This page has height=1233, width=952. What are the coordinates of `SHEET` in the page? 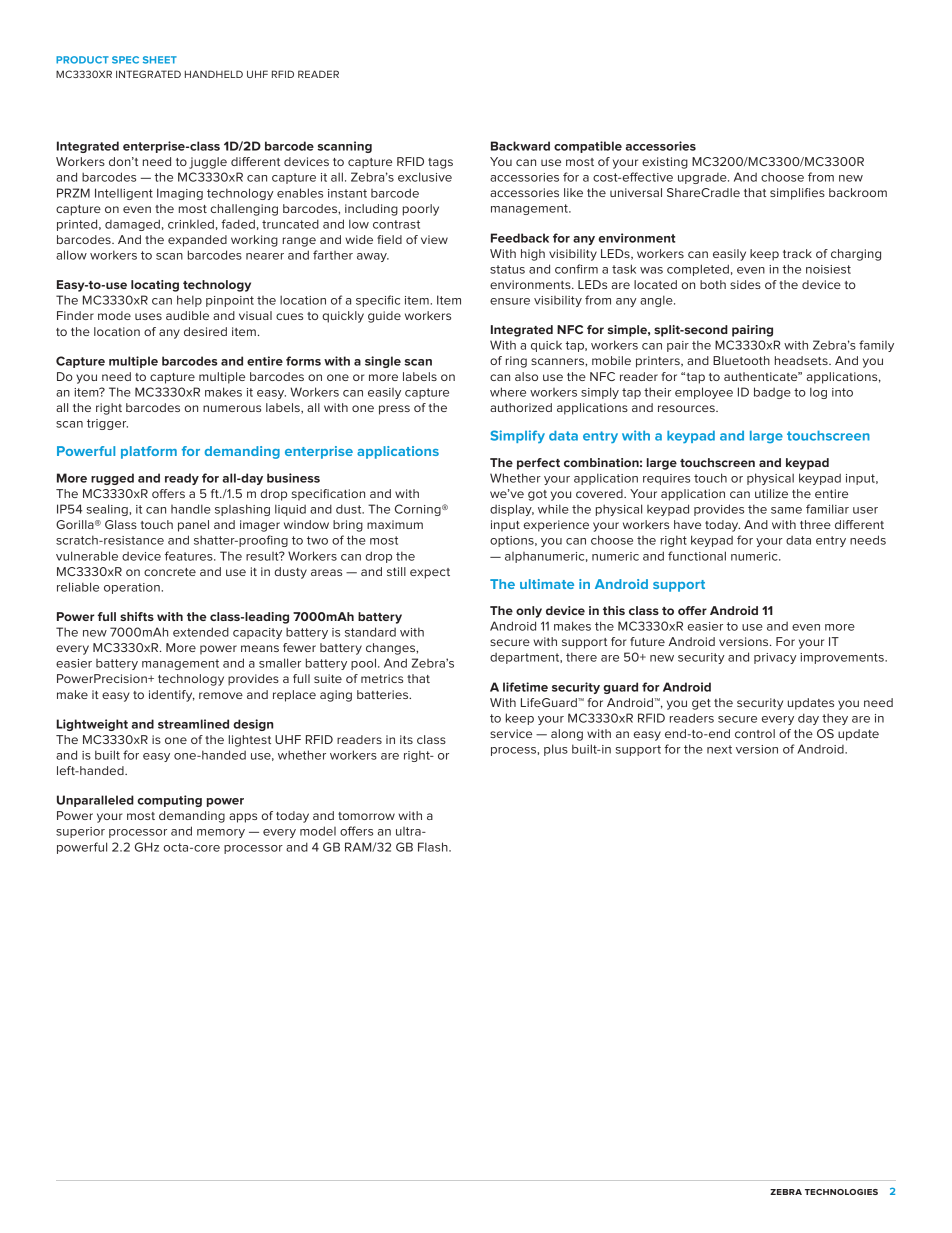 It's located at (160, 60).
